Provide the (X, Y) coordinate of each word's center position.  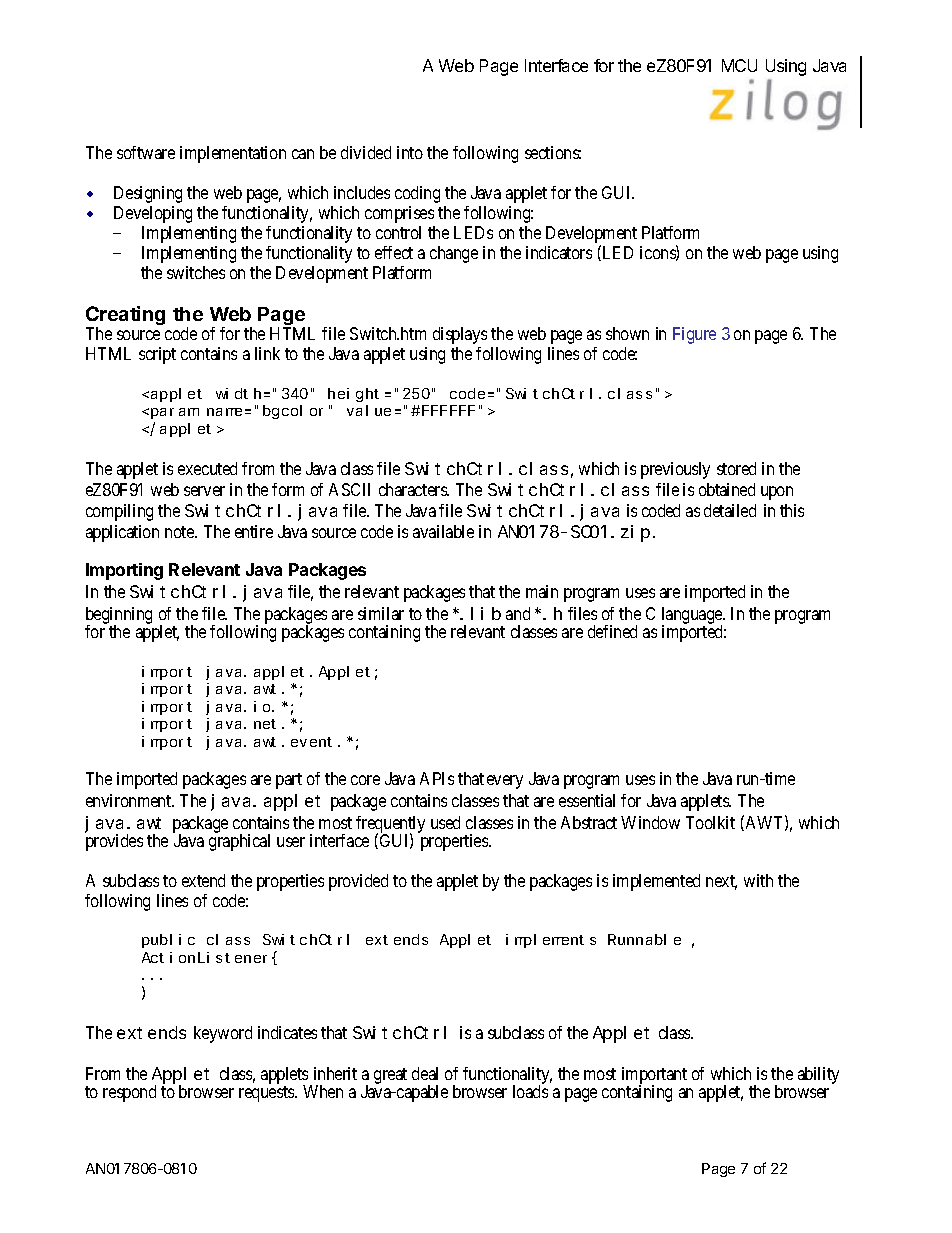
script (157, 355)
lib (486, 613)
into (410, 152)
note (180, 532)
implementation (233, 154)
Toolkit (710, 822)
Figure (694, 335)
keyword (223, 1034)
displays (460, 335)
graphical (239, 842)
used (445, 822)
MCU (739, 65)
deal (425, 1073)
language (693, 616)
